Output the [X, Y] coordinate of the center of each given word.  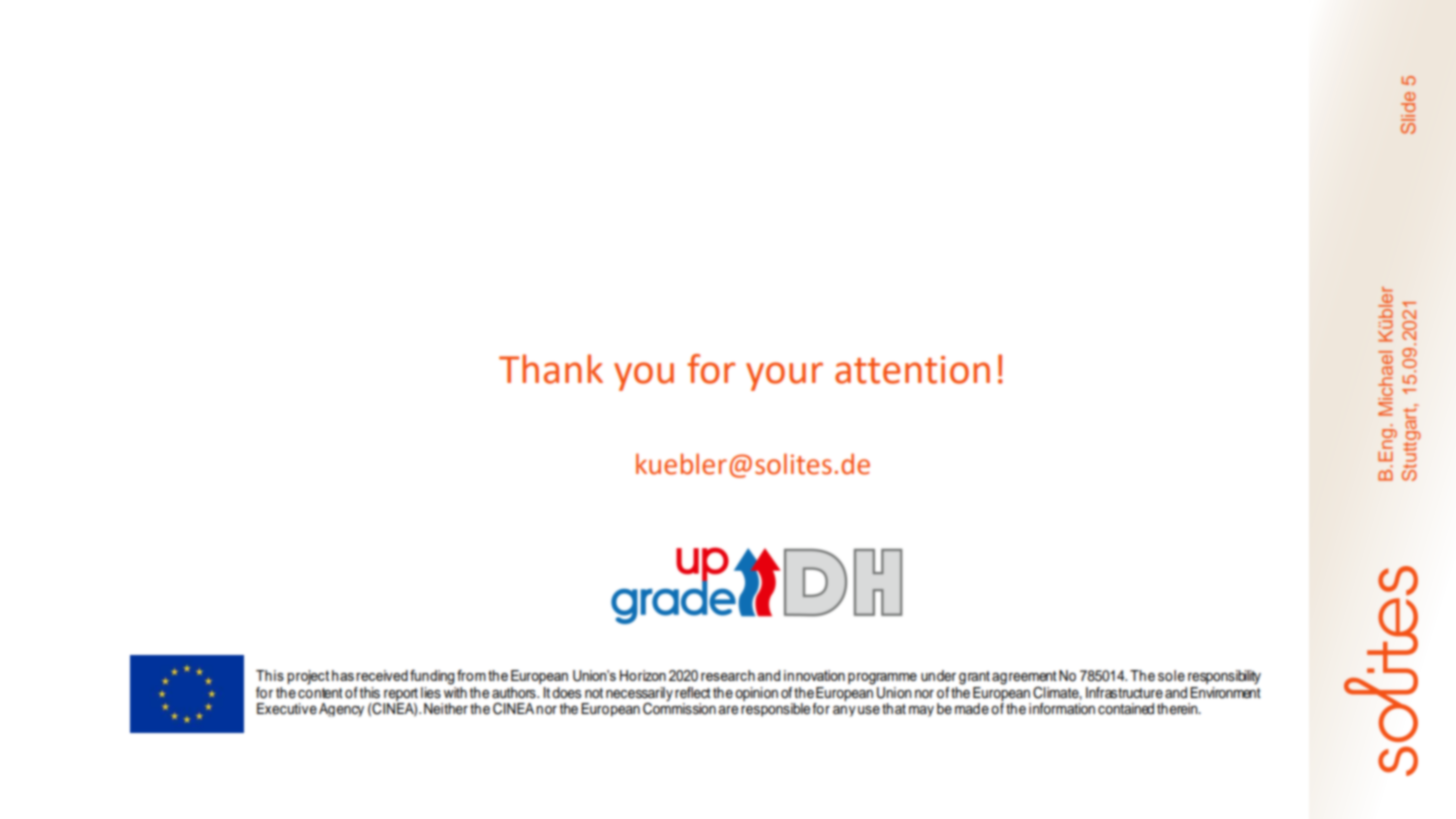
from [471, 675]
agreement [1024, 678]
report [401, 694]
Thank [551, 369]
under [938, 676]
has [343, 675]
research [728, 675]
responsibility [1224, 677]
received [382, 675]
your [784, 376]
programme [882, 679]
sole [1171, 676]
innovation [814, 675]
